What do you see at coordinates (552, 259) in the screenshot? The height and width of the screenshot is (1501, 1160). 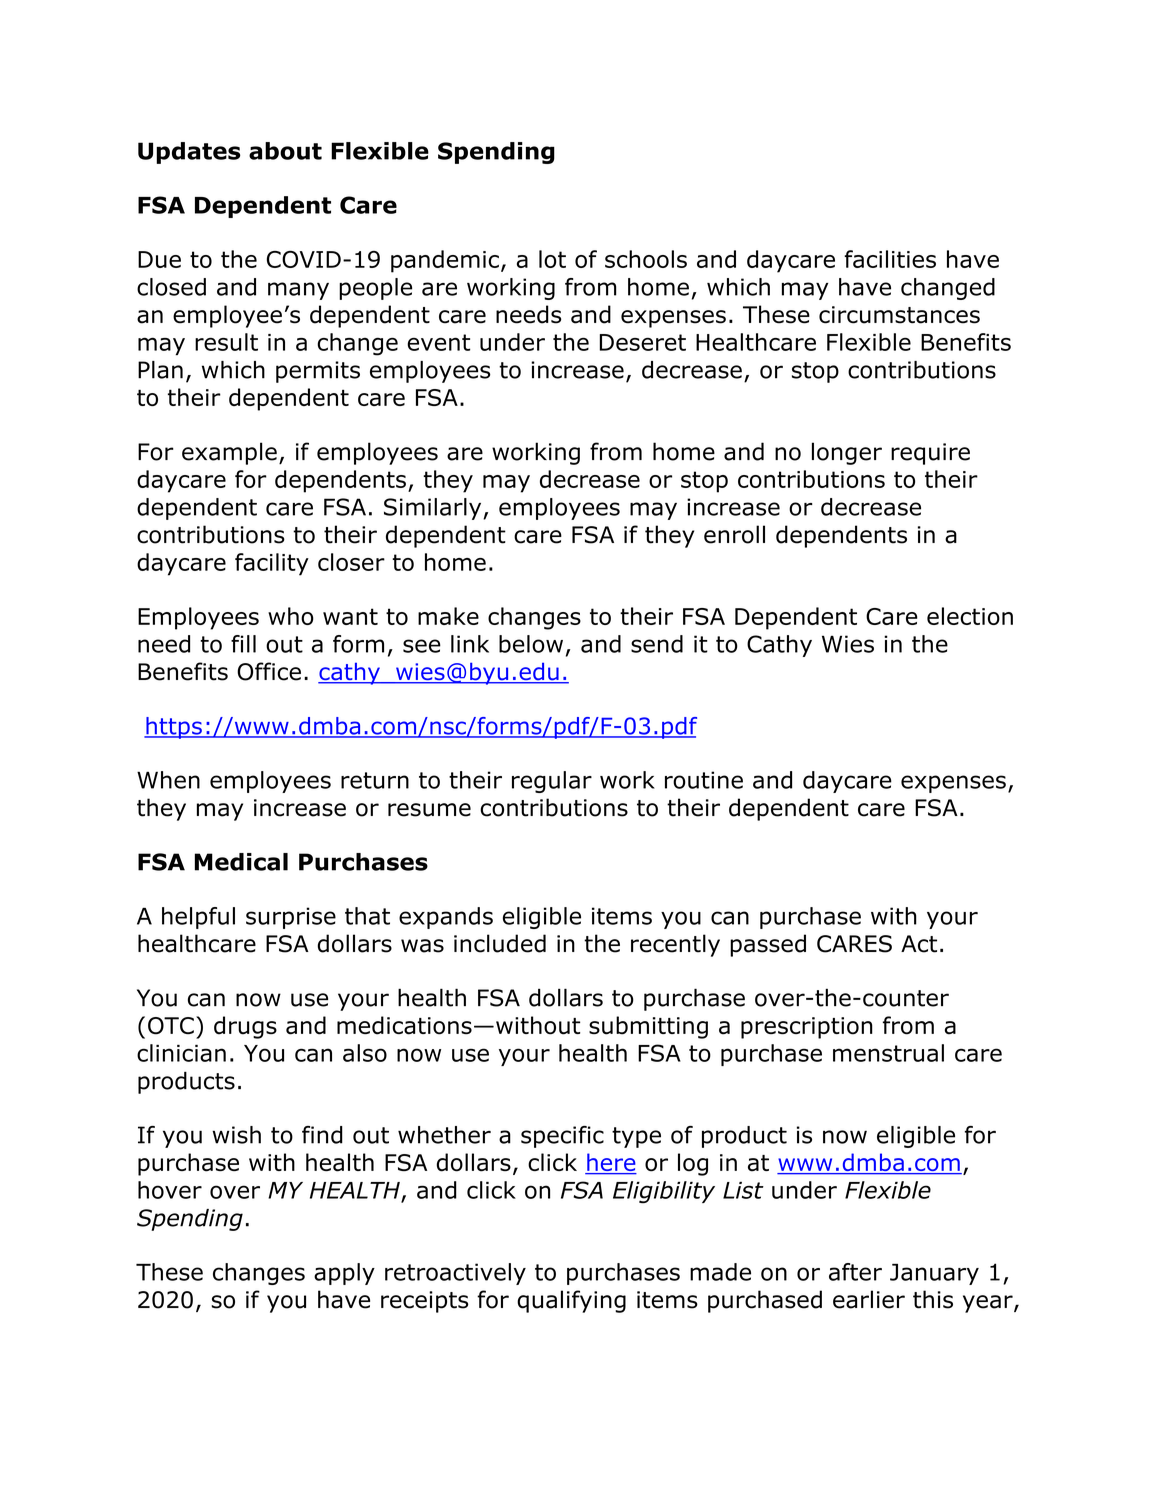 I see `lot` at bounding box center [552, 259].
